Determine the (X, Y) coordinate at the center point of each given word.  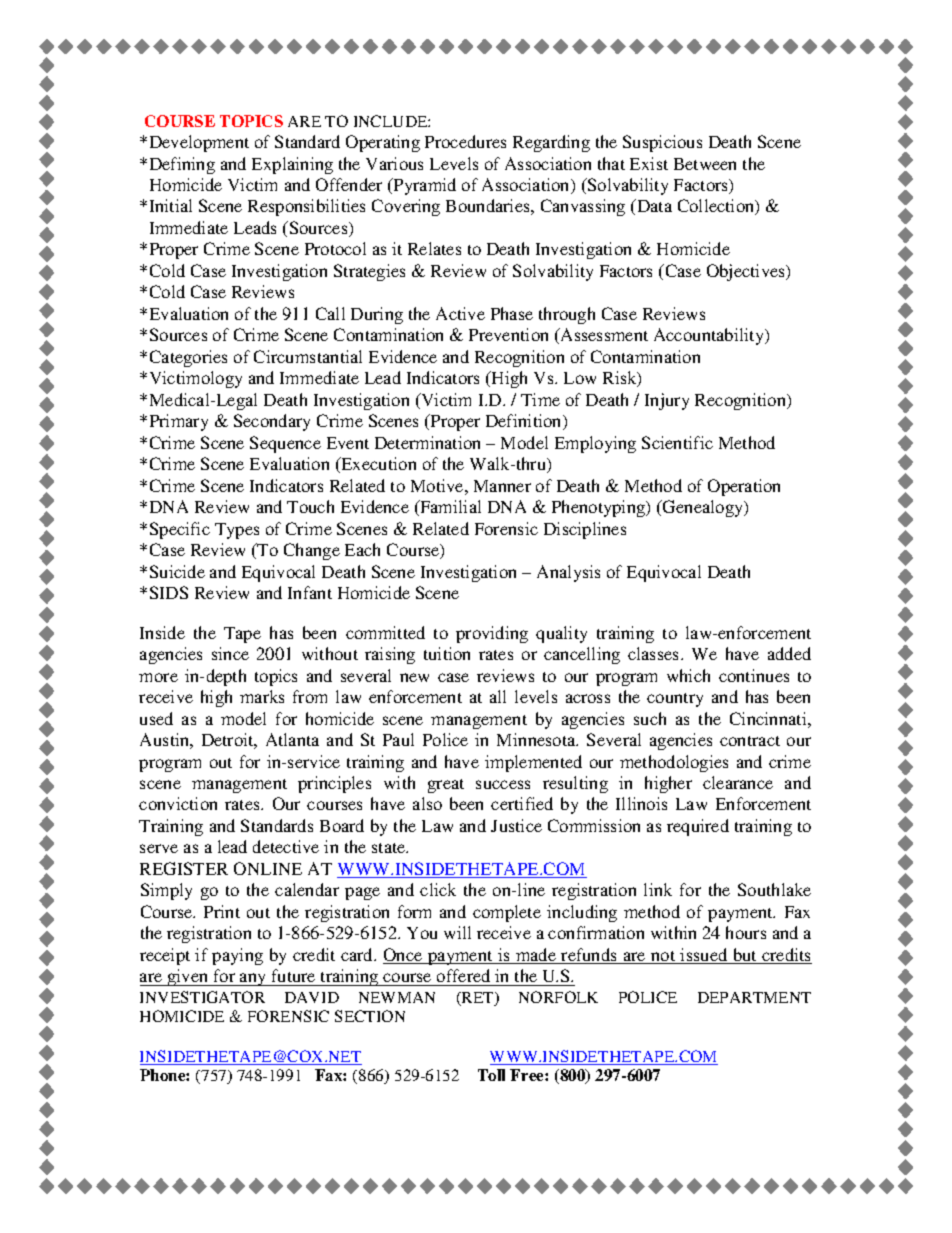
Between (705, 164)
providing (492, 634)
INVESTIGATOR (202, 997)
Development (199, 143)
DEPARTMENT (754, 997)
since (230, 653)
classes (655, 653)
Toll (491, 1075)
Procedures (465, 141)
